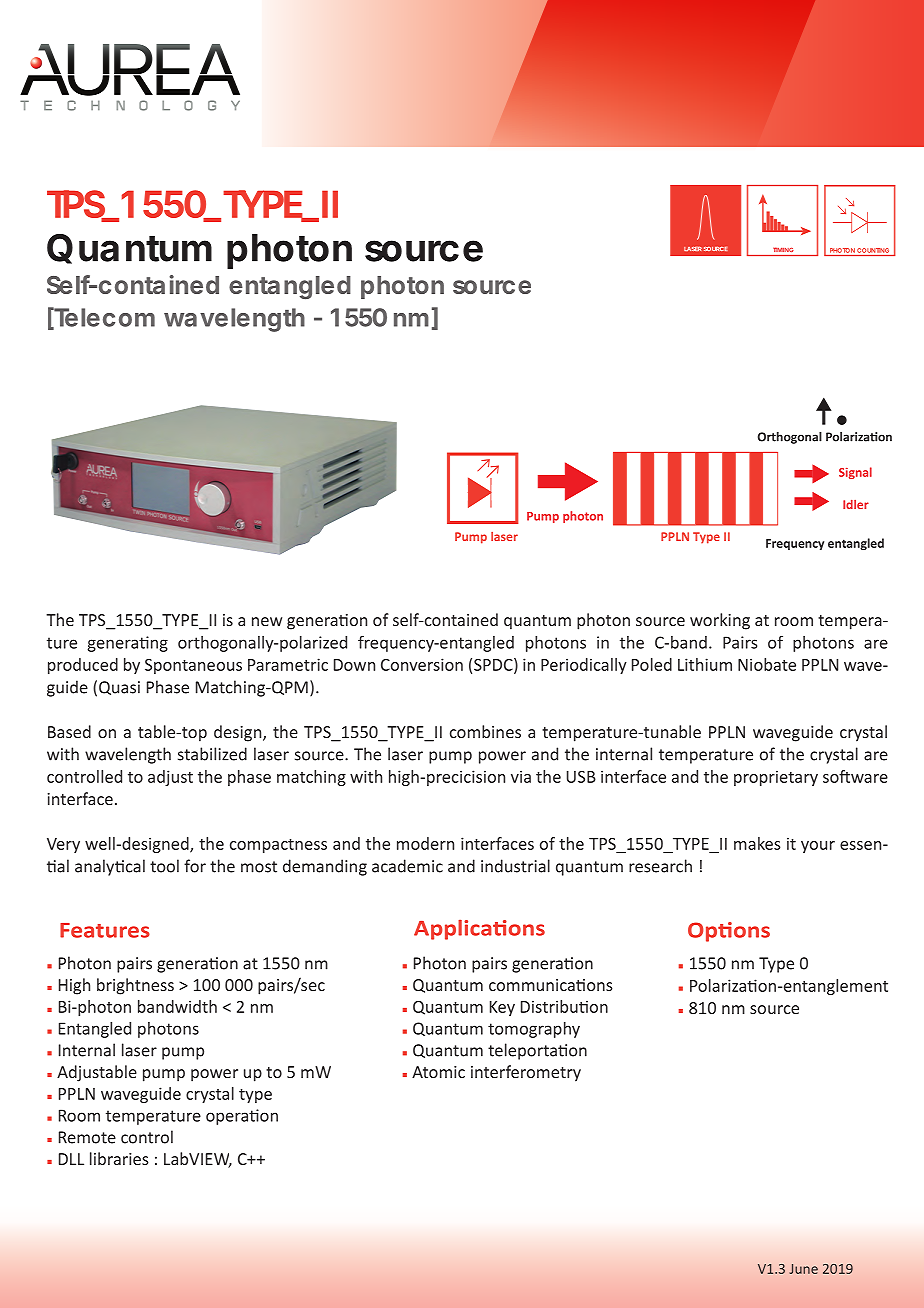 This screenshot has height=1308, width=924. Describe the element at coordinates (783, 250) in the screenshot. I see `TIMING` at that location.
